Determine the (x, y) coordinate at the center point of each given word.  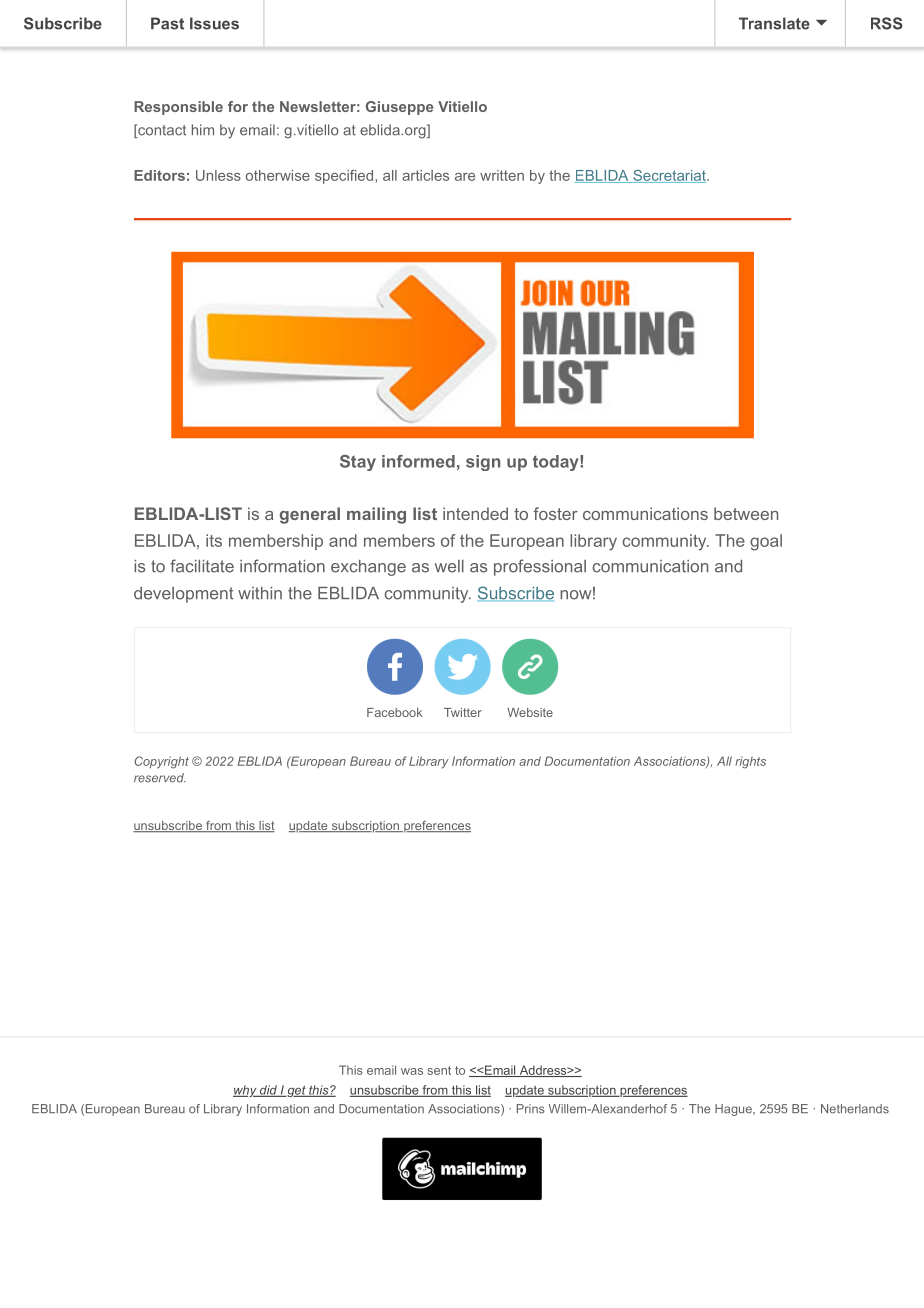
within (260, 593)
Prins (531, 1109)
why (246, 1091)
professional (540, 567)
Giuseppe (399, 108)
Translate (774, 23)
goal (766, 542)
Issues (214, 23)
